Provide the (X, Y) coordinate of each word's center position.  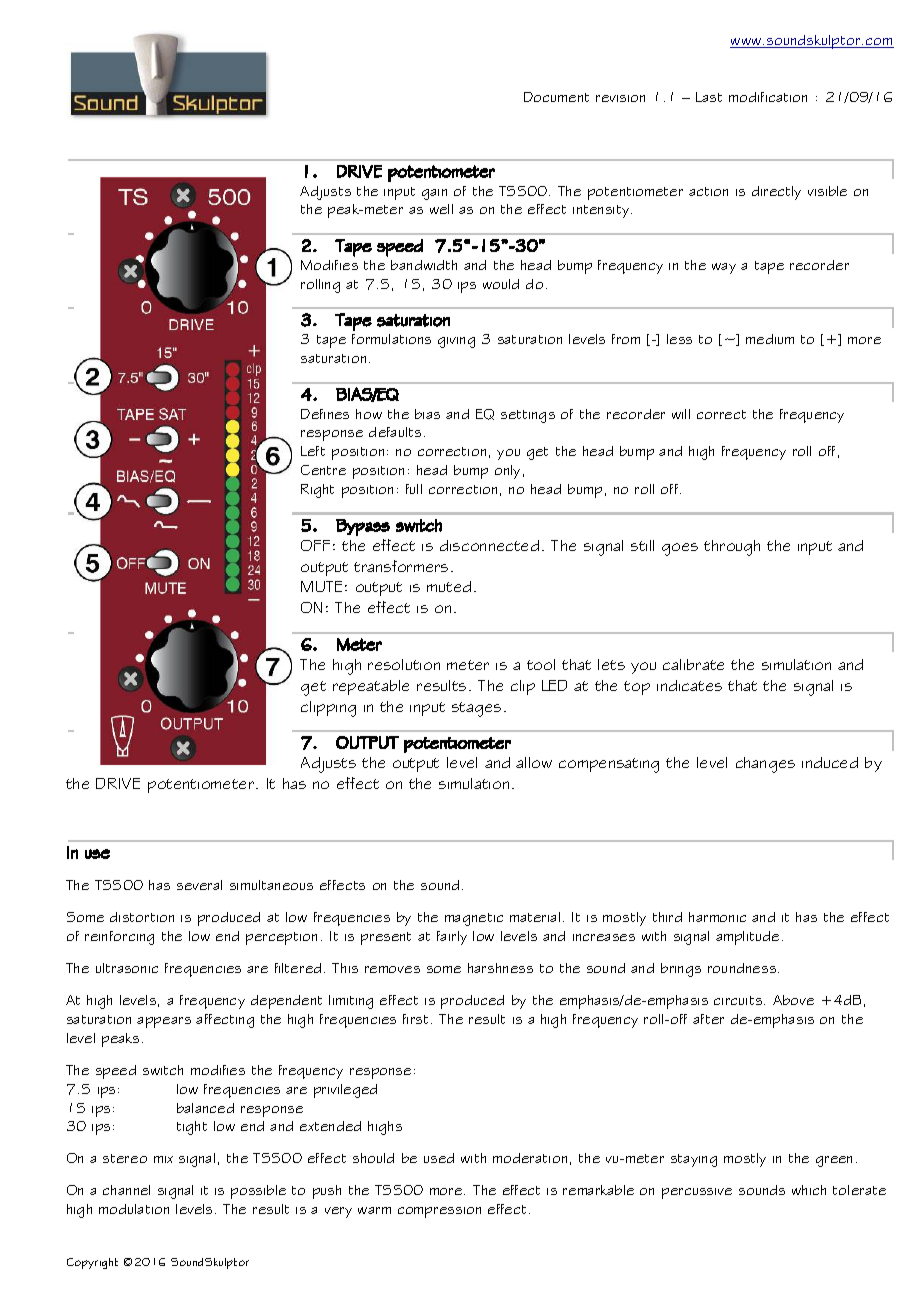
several (199, 885)
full (414, 489)
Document (556, 97)
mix (163, 1159)
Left (313, 451)
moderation (530, 1158)
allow (534, 762)
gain (434, 194)
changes (765, 765)
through (732, 548)
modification (768, 97)
